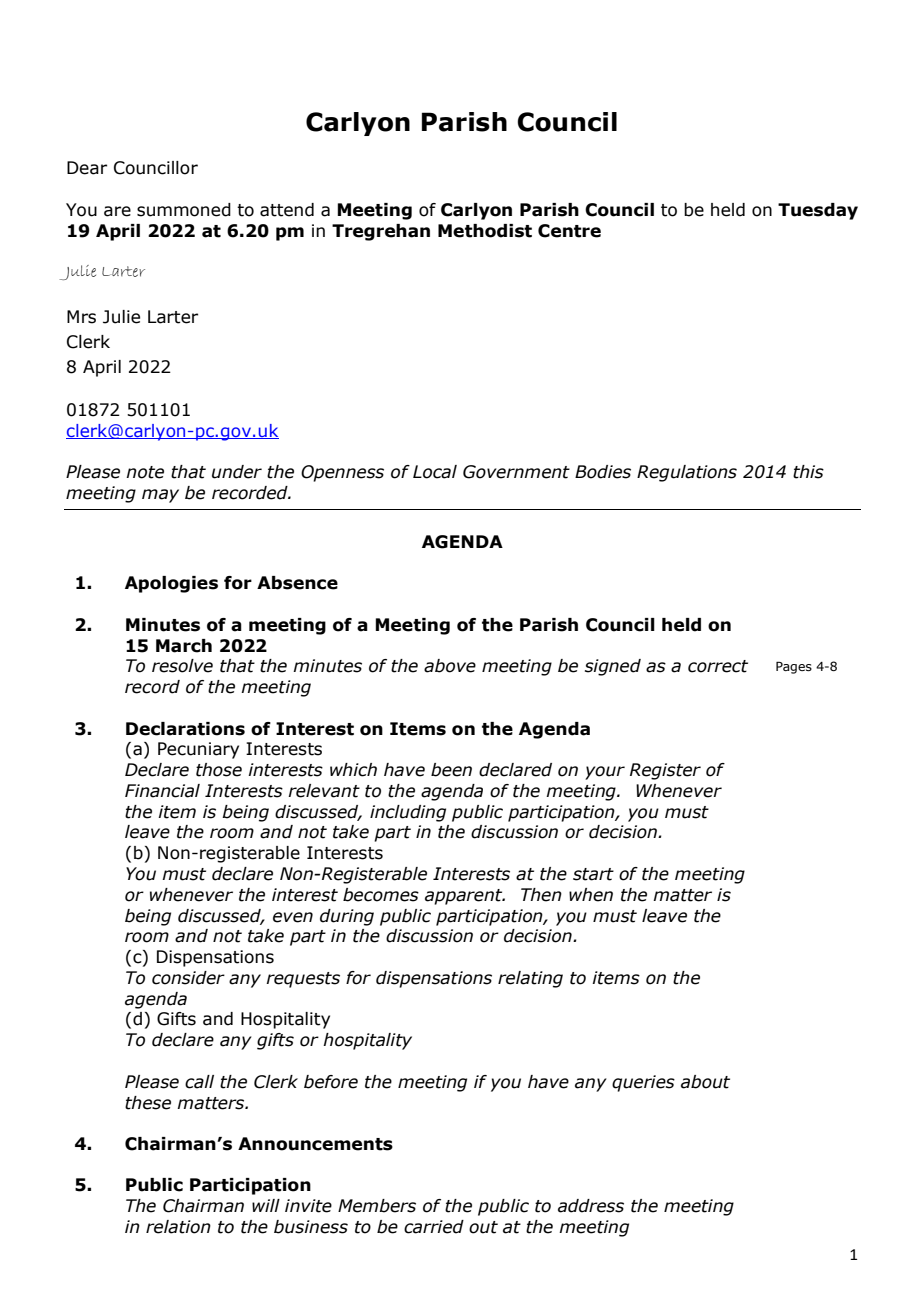 The height and width of the screenshot is (1308, 924). What do you see at coordinates (160, 496) in the screenshot?
I see `may` at bounding box center [160, 496].
